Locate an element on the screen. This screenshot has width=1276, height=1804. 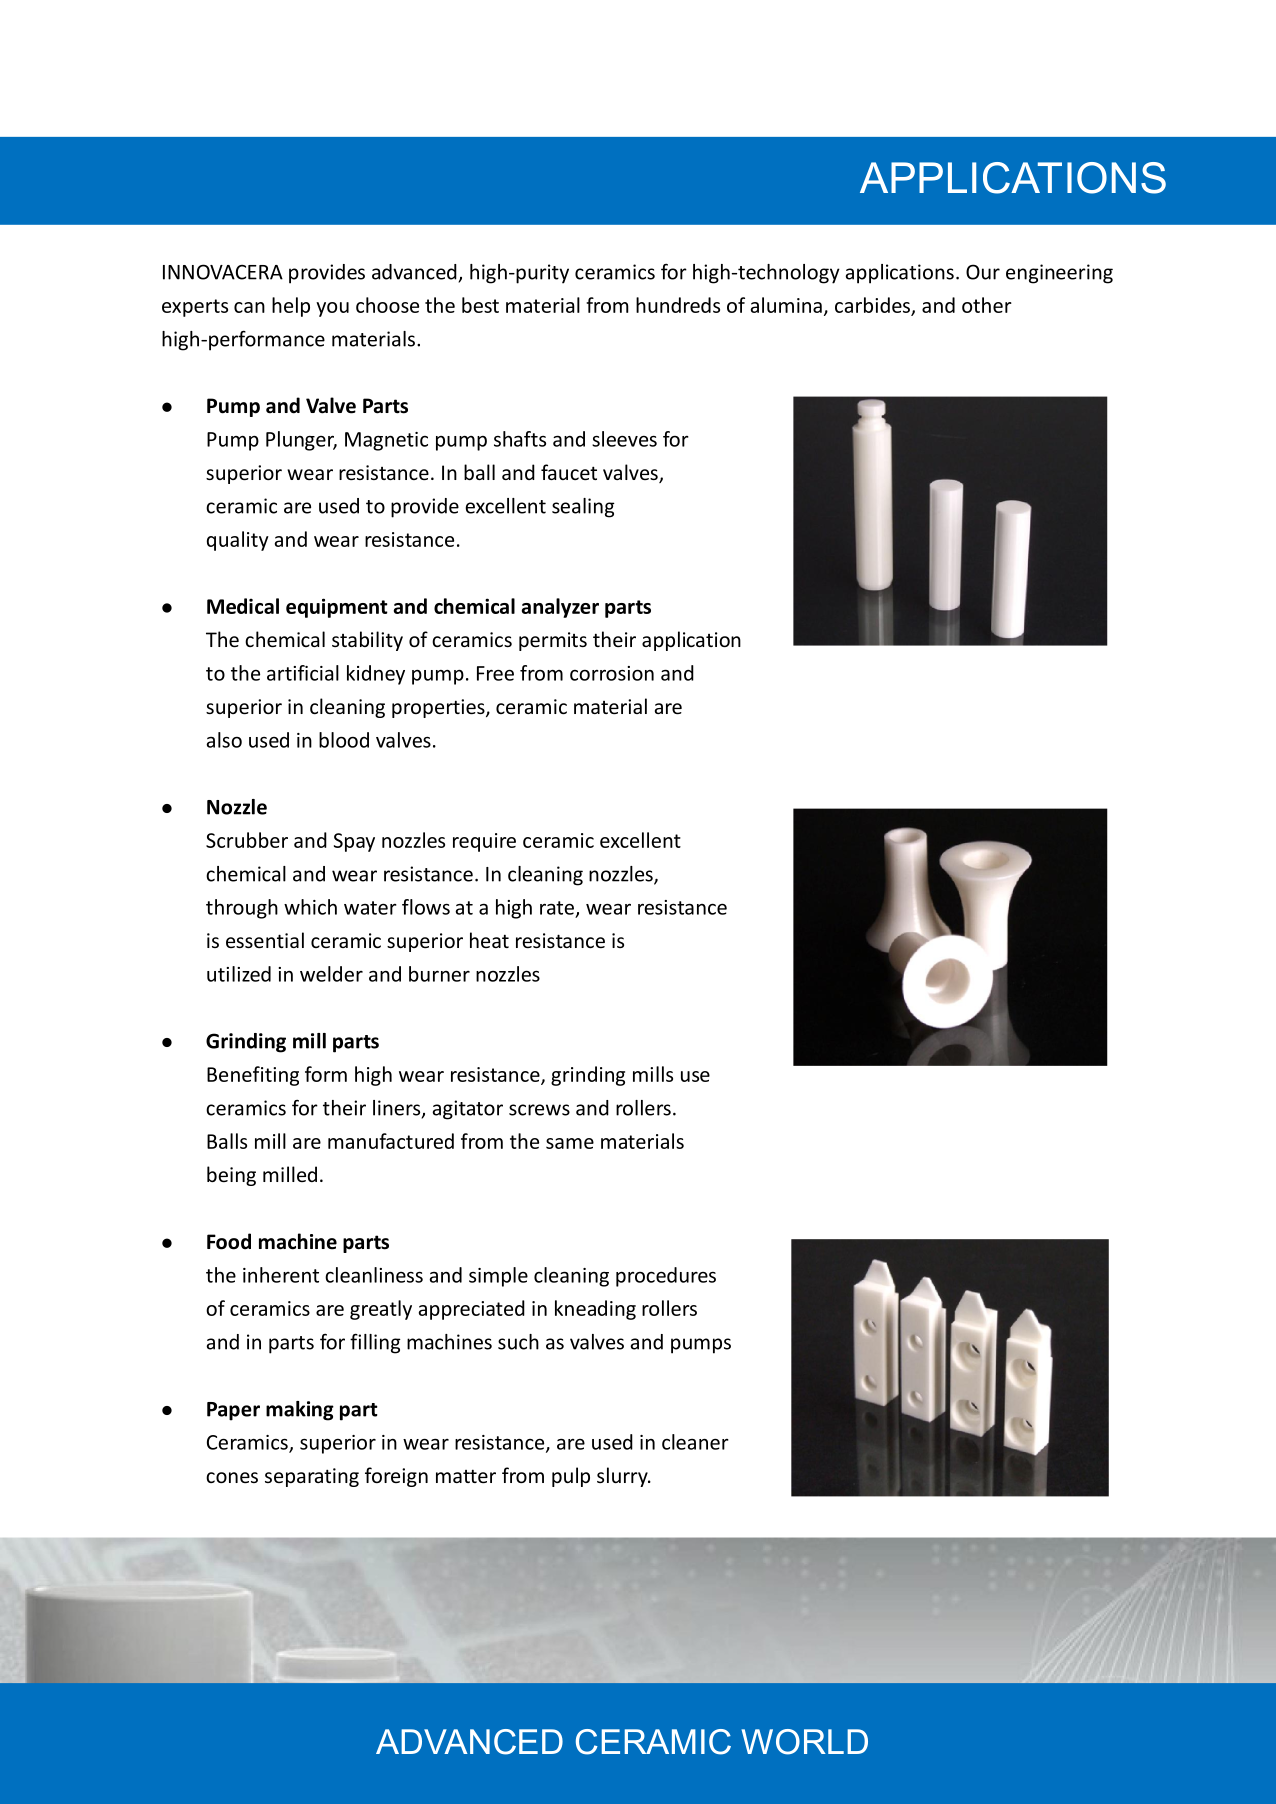
help is located at coordinates (291, 307).
